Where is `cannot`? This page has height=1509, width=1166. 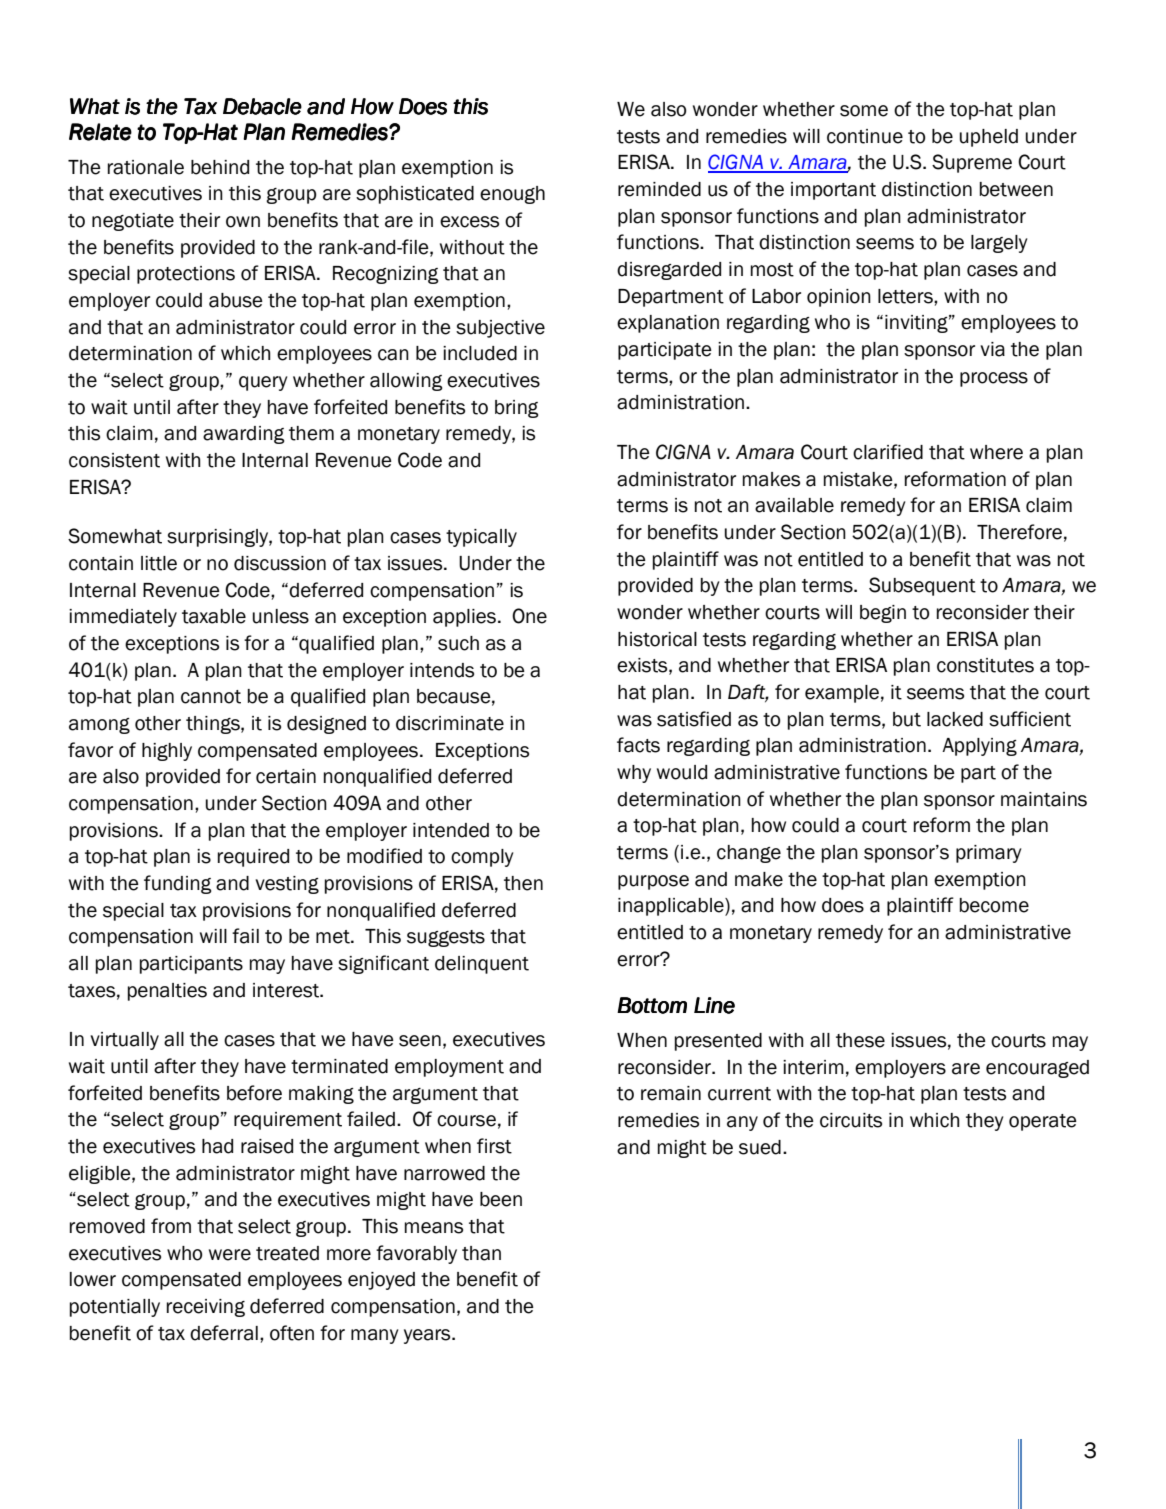
cannot is located at coordinates (211, 697).
